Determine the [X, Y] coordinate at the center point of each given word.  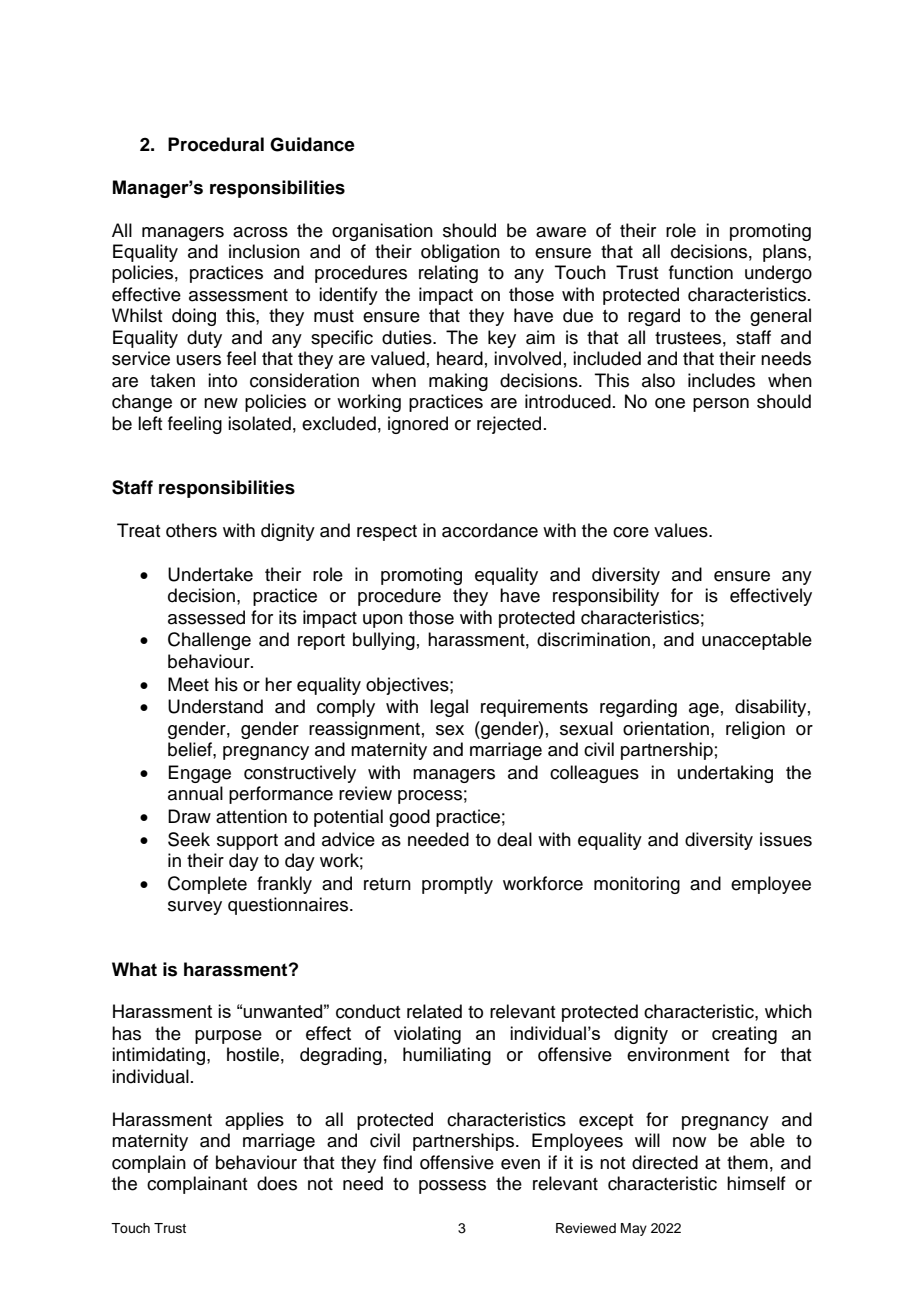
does [277, 1183]
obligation [460, 253]
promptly [457, 885]
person [721, 405]
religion [755, 730]
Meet [188, 684]
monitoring [637, 885]
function [701, 272]
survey [195, 908]
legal [449, 708]
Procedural [216, 144]
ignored [418, 425]
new [221, 403]
